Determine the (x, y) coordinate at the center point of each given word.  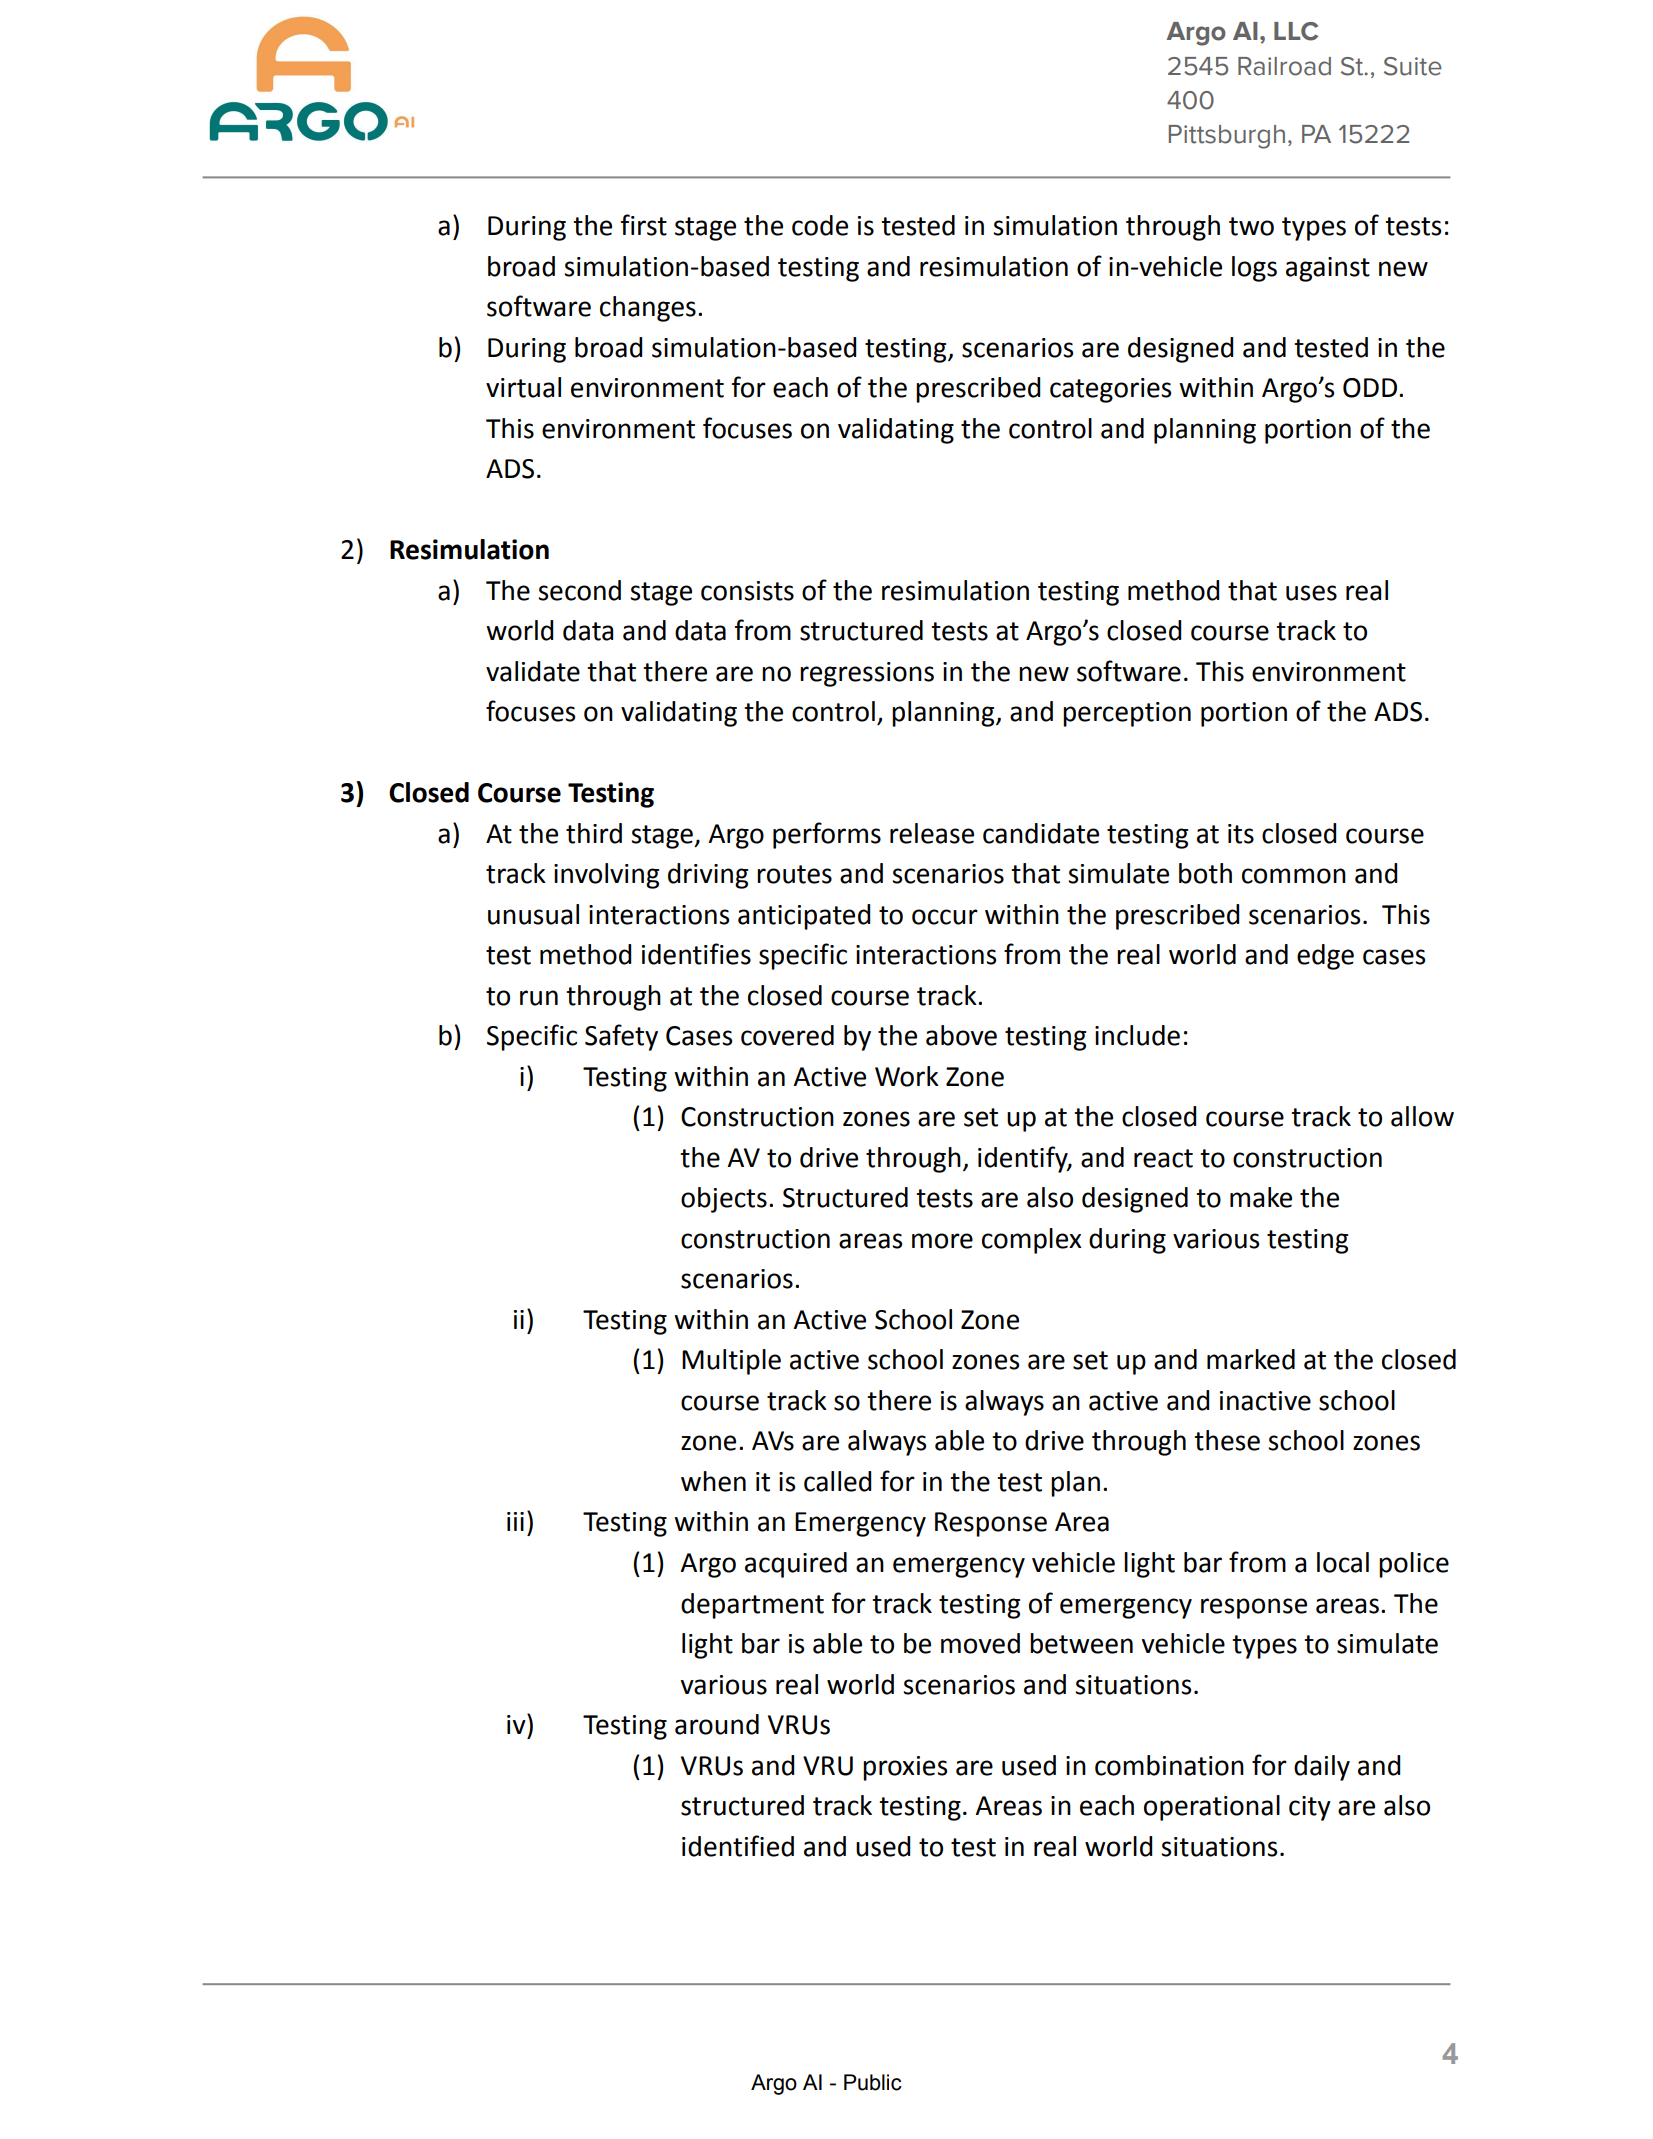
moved (980, 1643)
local (1343, 1562)
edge (1325, 957)
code (820, 225)
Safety (621, 1037)
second (579, 590)
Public (873, 2082)
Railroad (1284, 66)
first (644, 225)
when (713, 1481)
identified (738, 1846)
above (961, 1035)
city (1310, 1808)
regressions (867, 674)
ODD (1371, 388)
